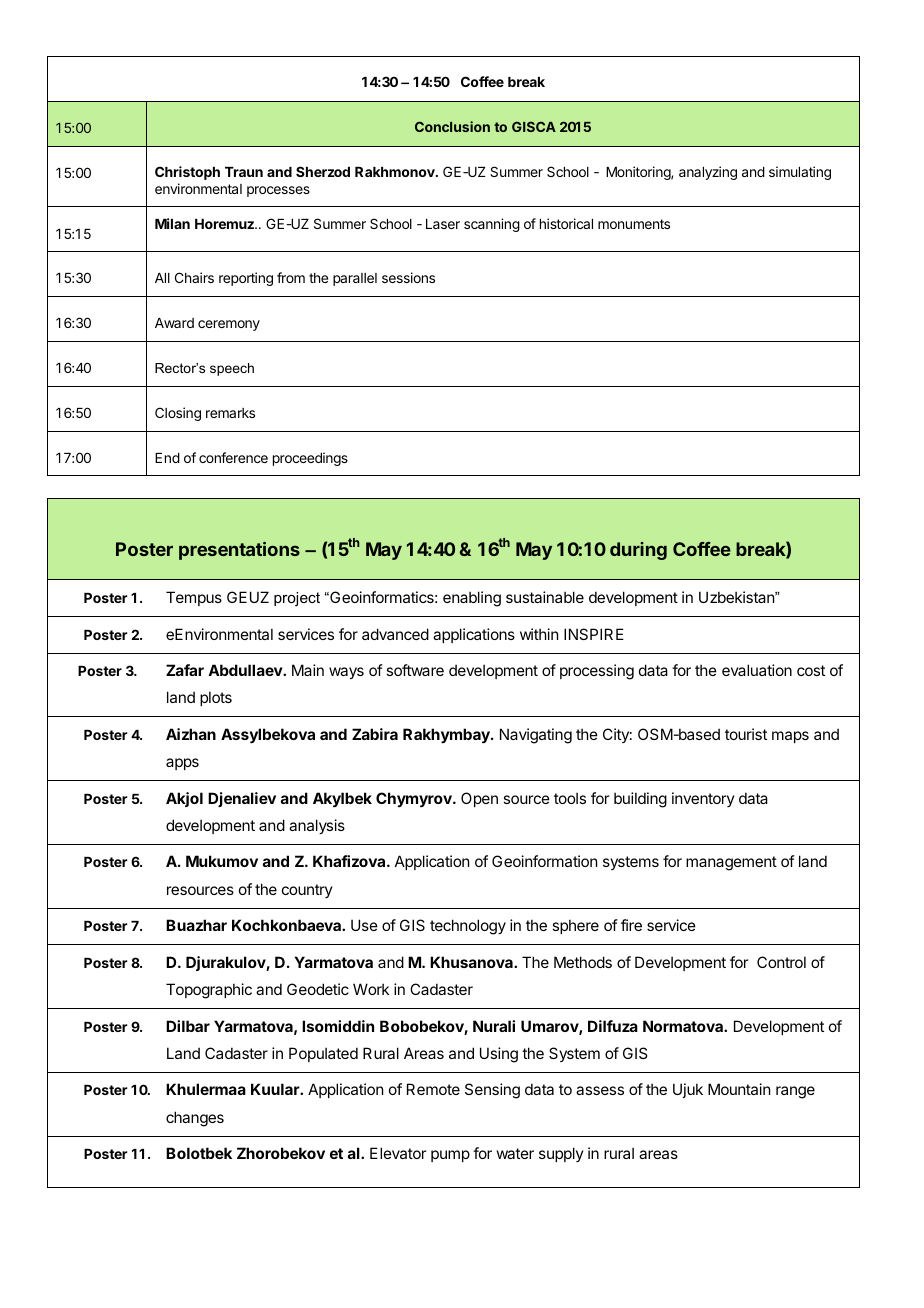  Describe the element at coordinates (195, 1119) in the screenshot. I see `changes` at that location.
